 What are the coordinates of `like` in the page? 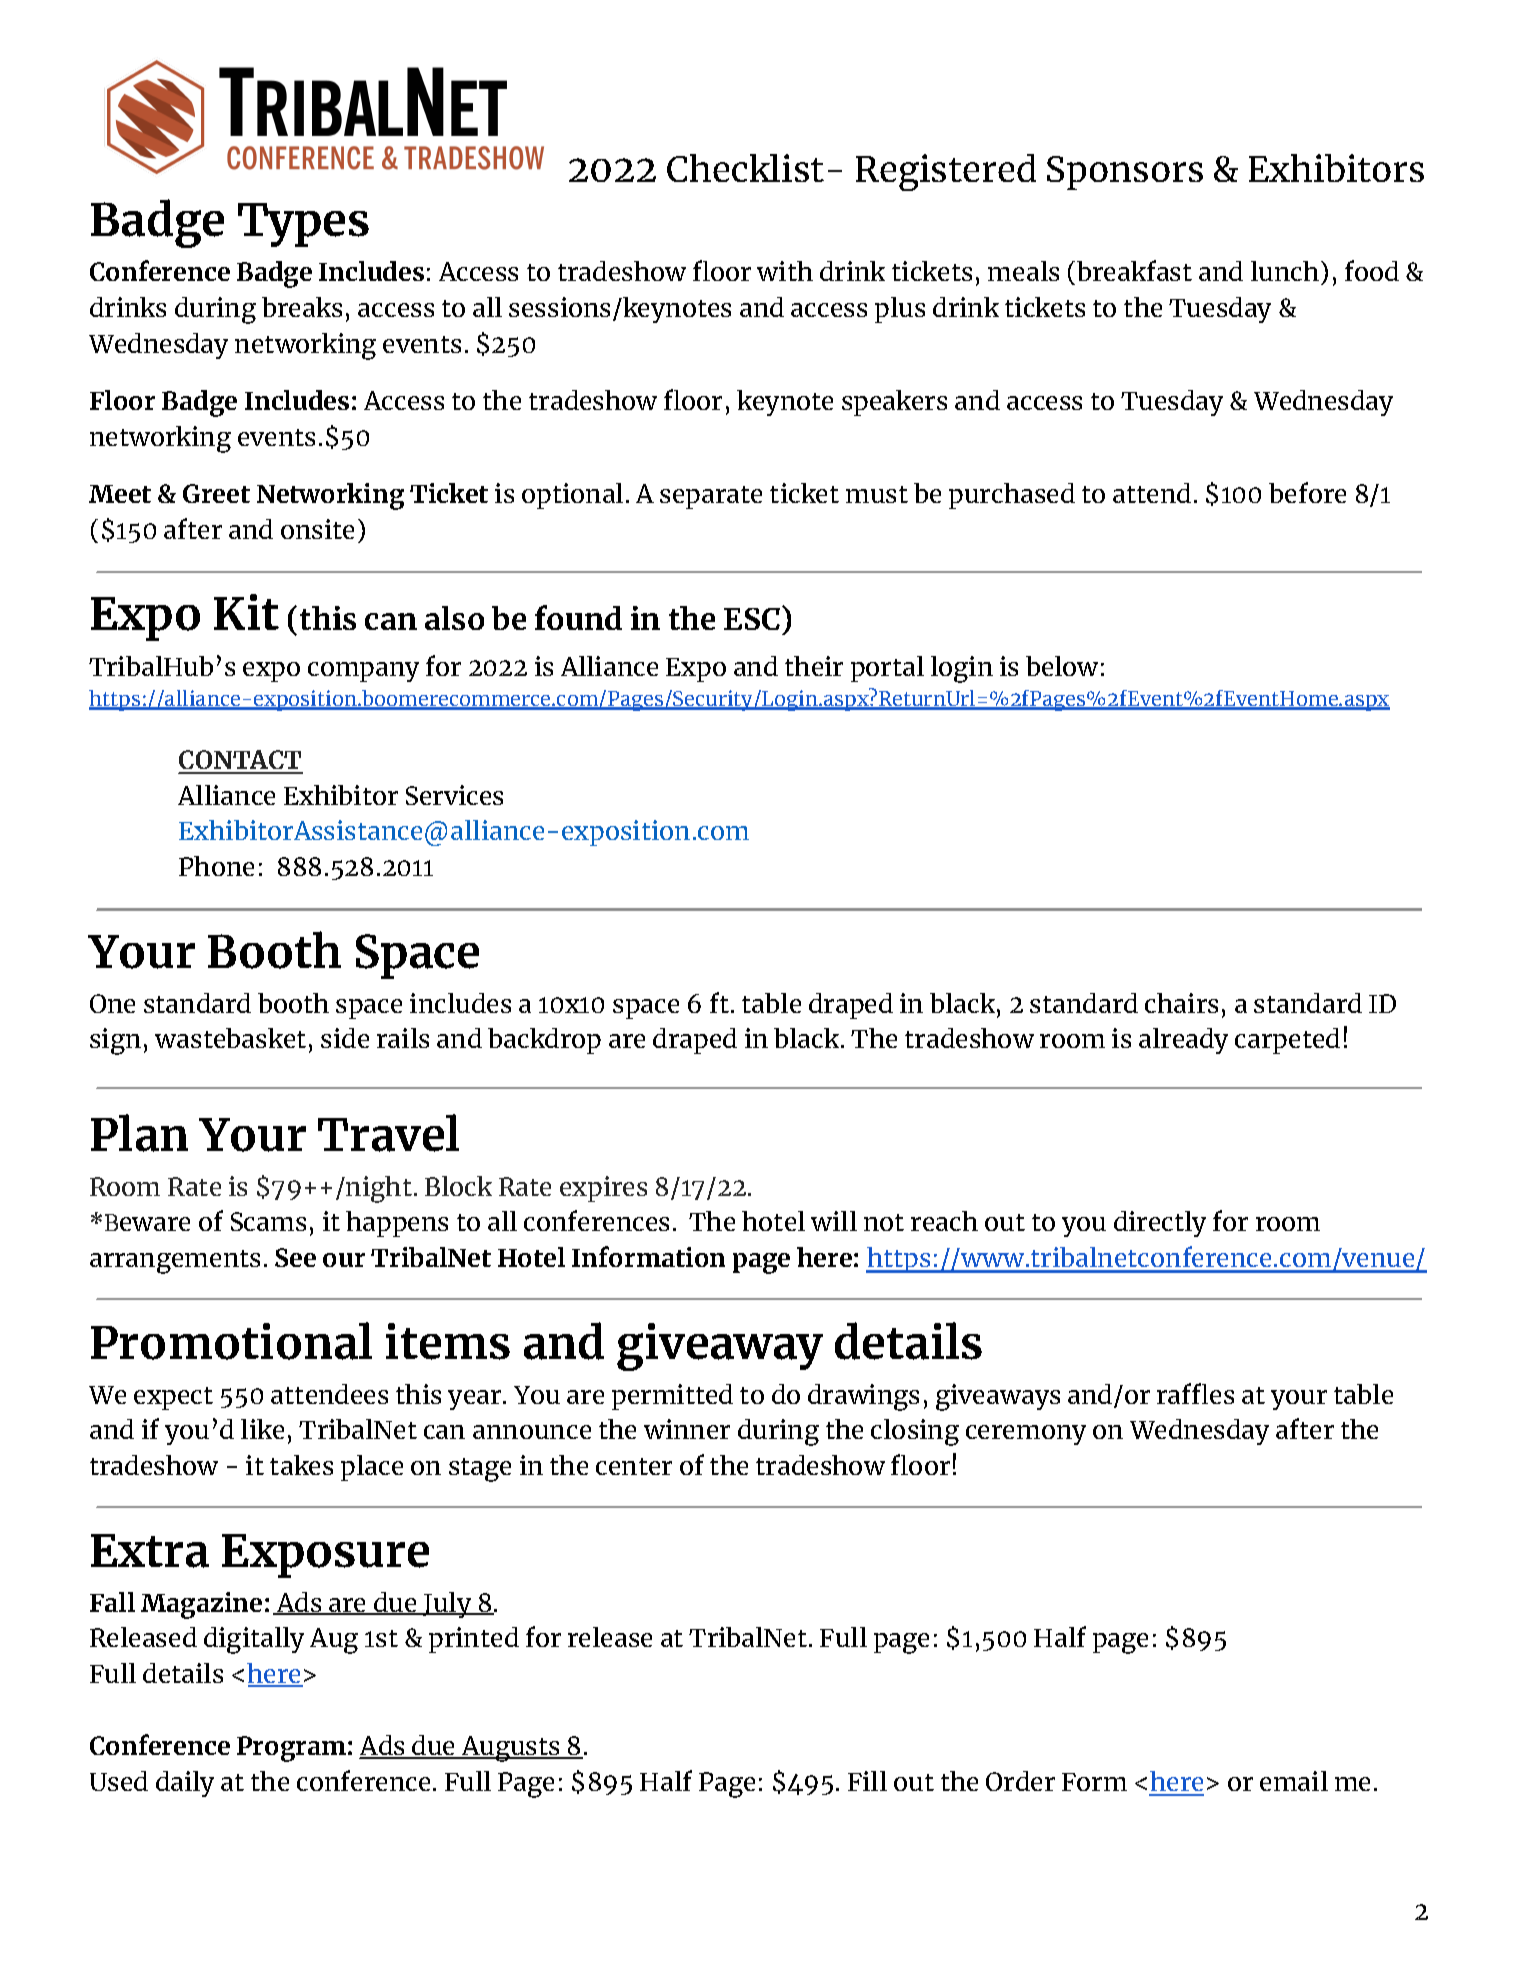 It's located at (262, 1429).
